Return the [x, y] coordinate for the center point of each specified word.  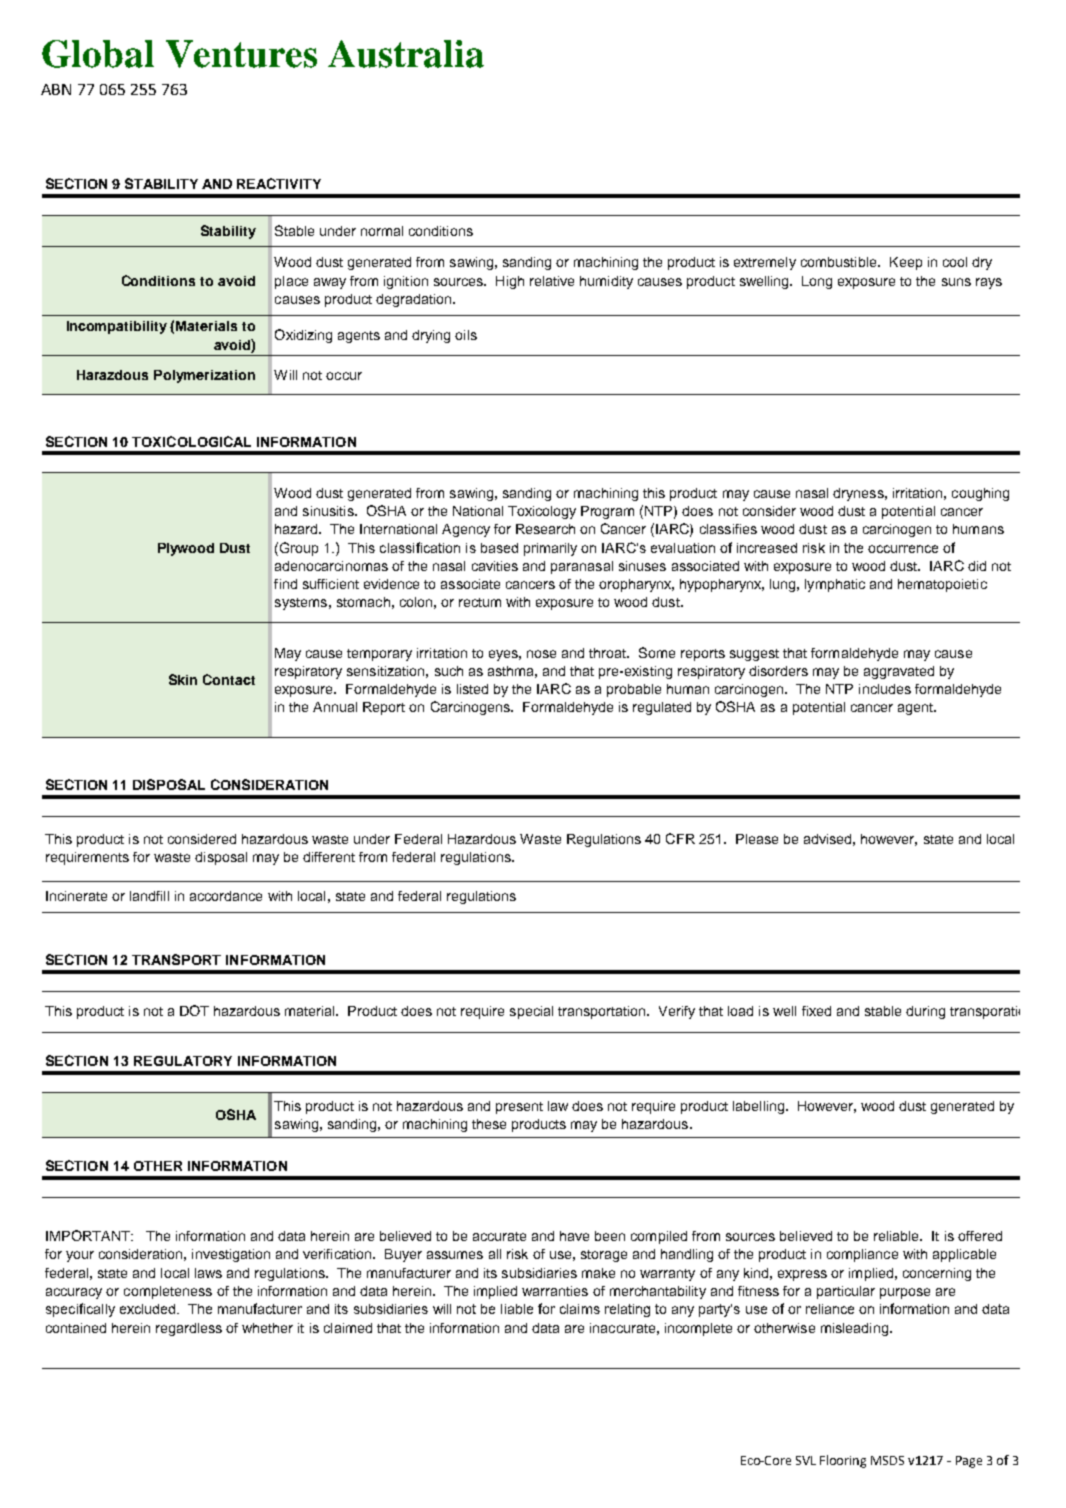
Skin [183, 679]
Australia [406, 54]
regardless [189, 1329]
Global [98, 54]
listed [472, 689]
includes [885, 689]
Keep [906, 263]
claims [580, 1309]
